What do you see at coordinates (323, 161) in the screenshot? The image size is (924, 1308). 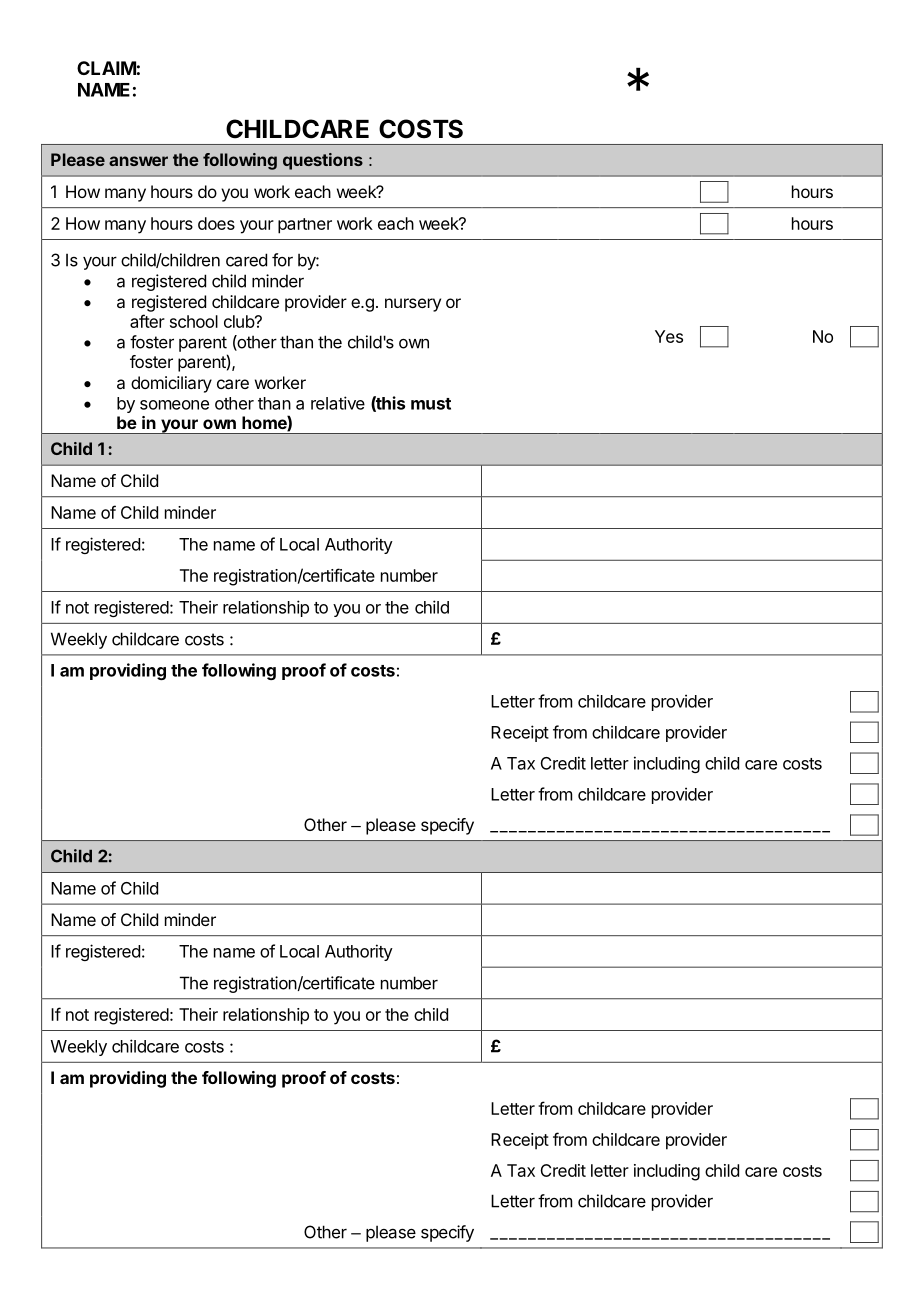 I see `questions` at bounding box center [323, 161].
